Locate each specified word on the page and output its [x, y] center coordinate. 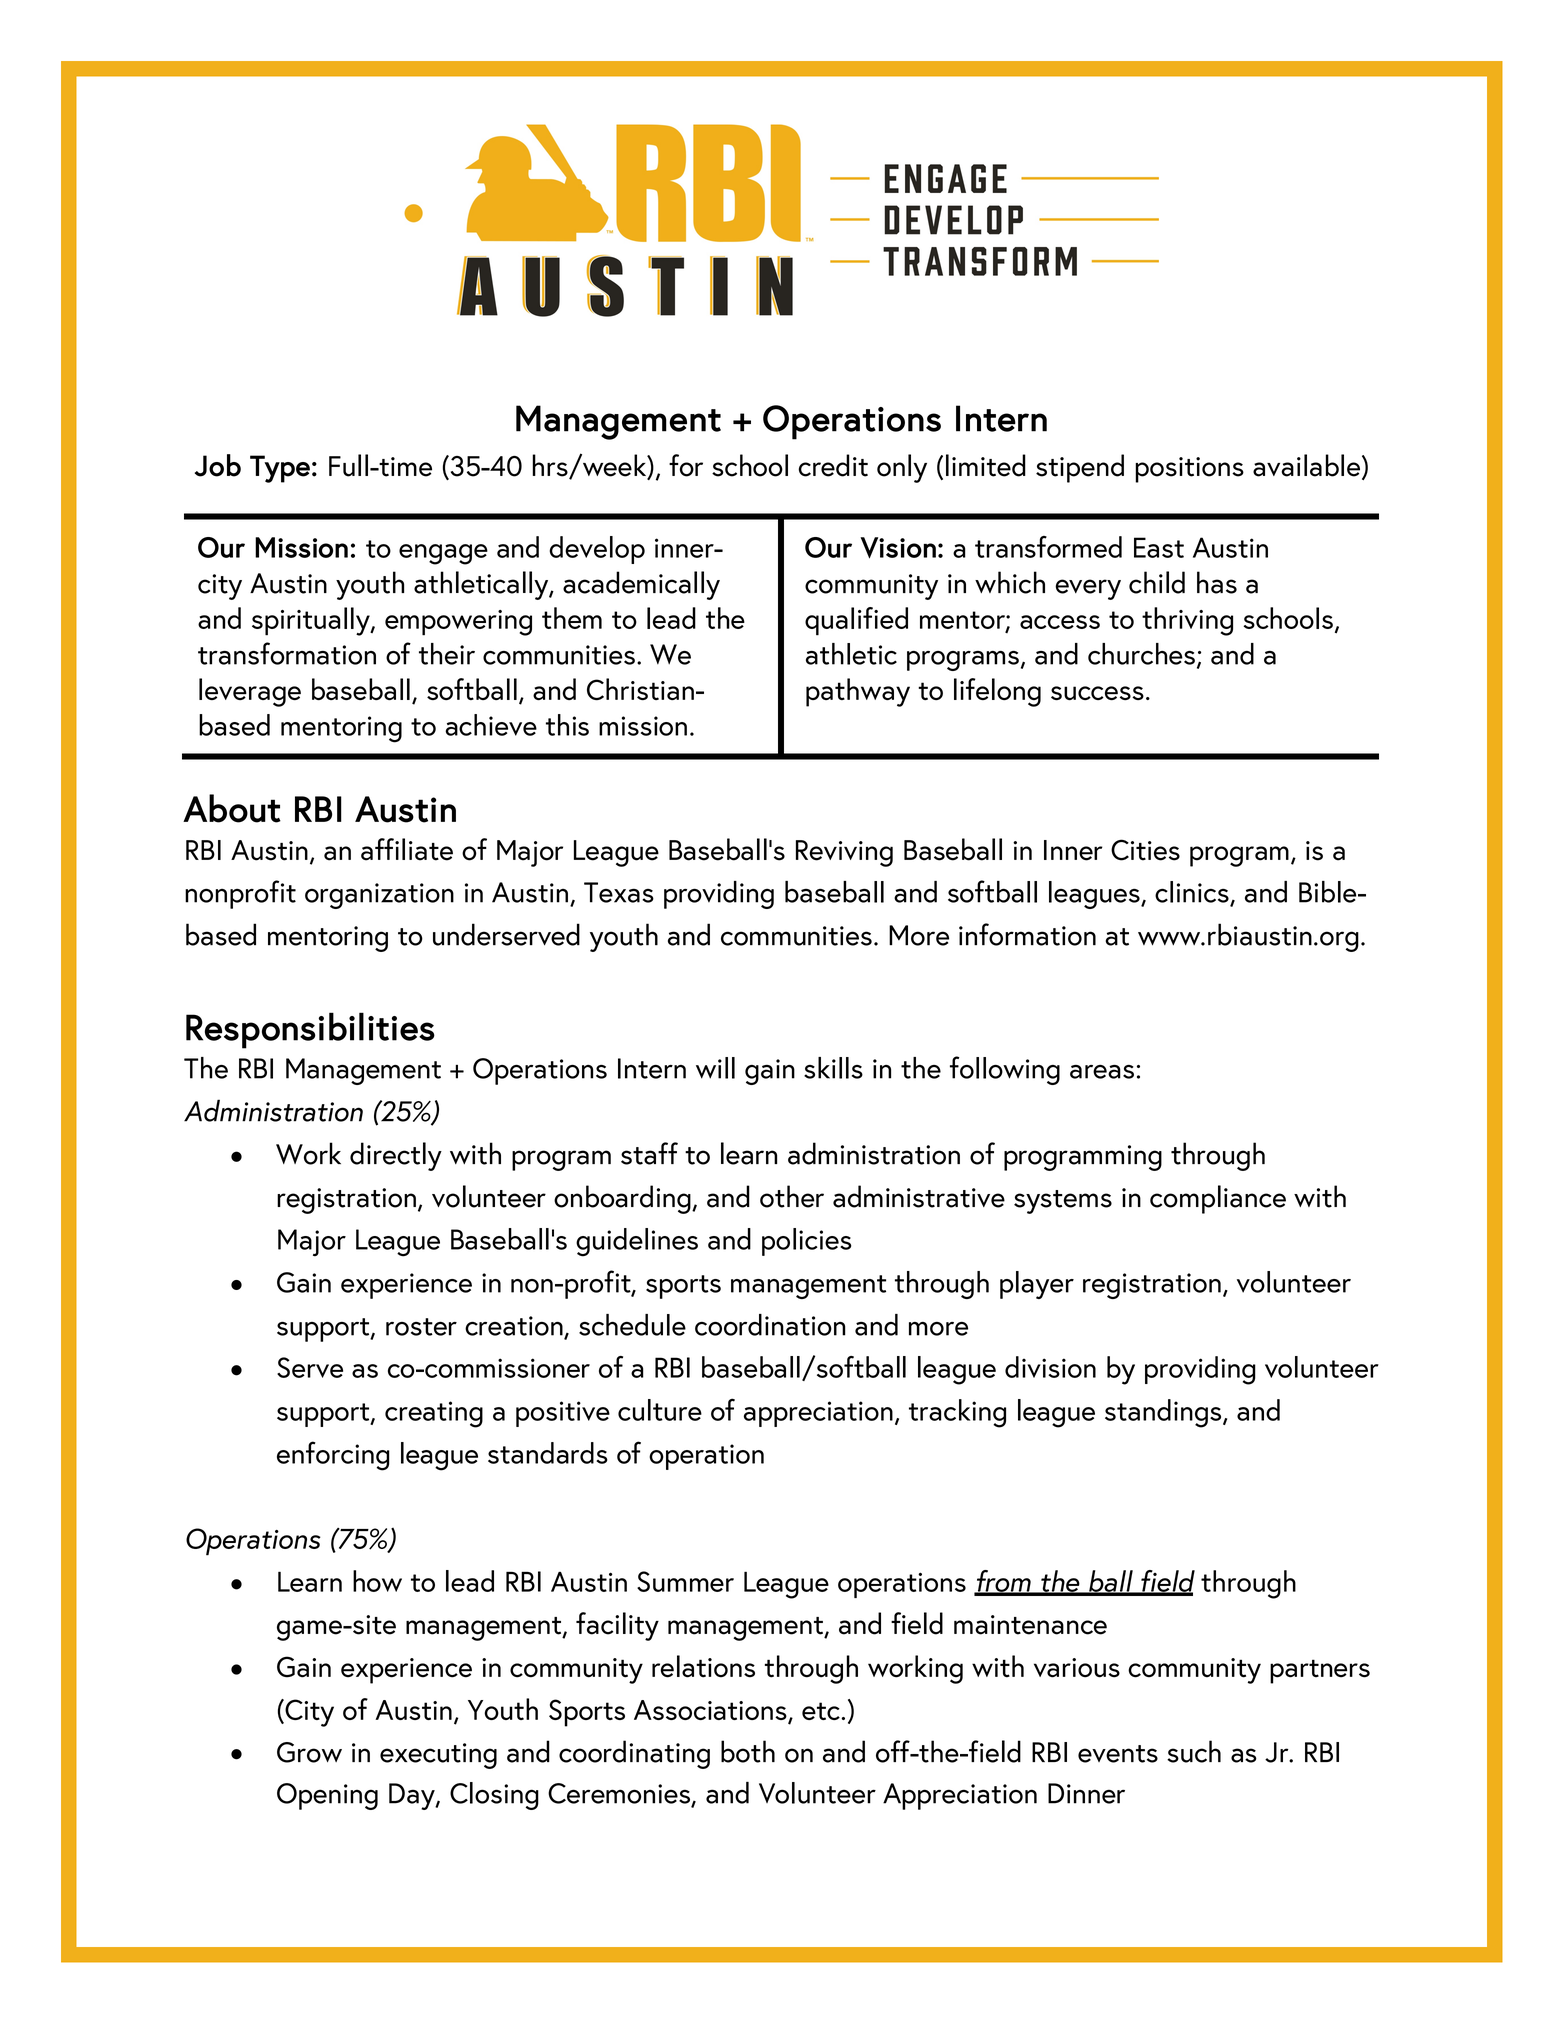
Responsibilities [310, 1030]
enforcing [333, 1456]
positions [1189, 470]
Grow [309, 1752]
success [1097, 693]
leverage [250, 692]
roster [421, 1327]
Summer [685, 1581]
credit [833, 465]
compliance [1218, 1199]
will [715, 1068]
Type [280, 469]
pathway [858, 692]
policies [807, 1242]
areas [1102, 1072]
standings [1164, 1413]
